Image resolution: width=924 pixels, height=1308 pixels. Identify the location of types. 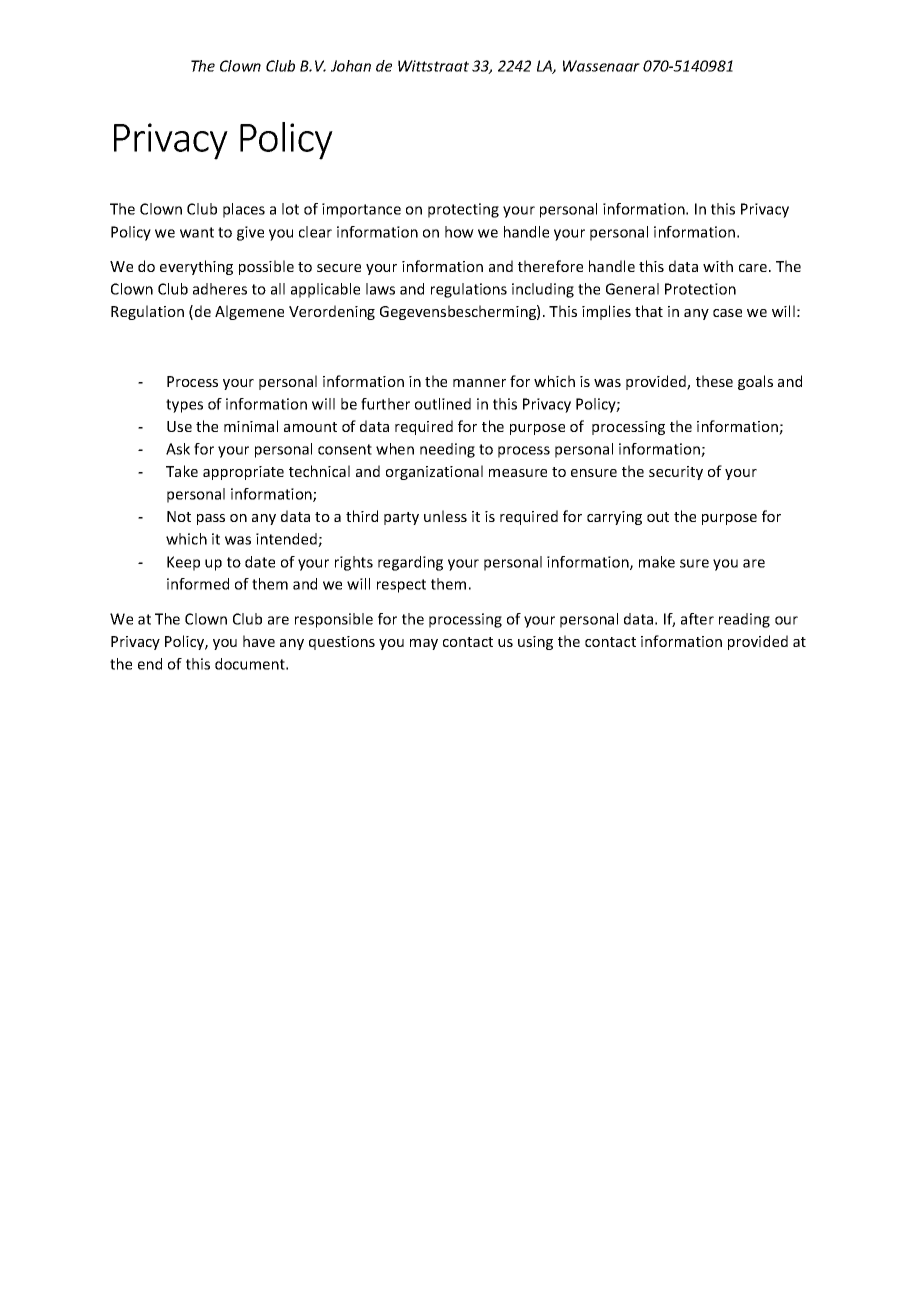
(184, 406).
